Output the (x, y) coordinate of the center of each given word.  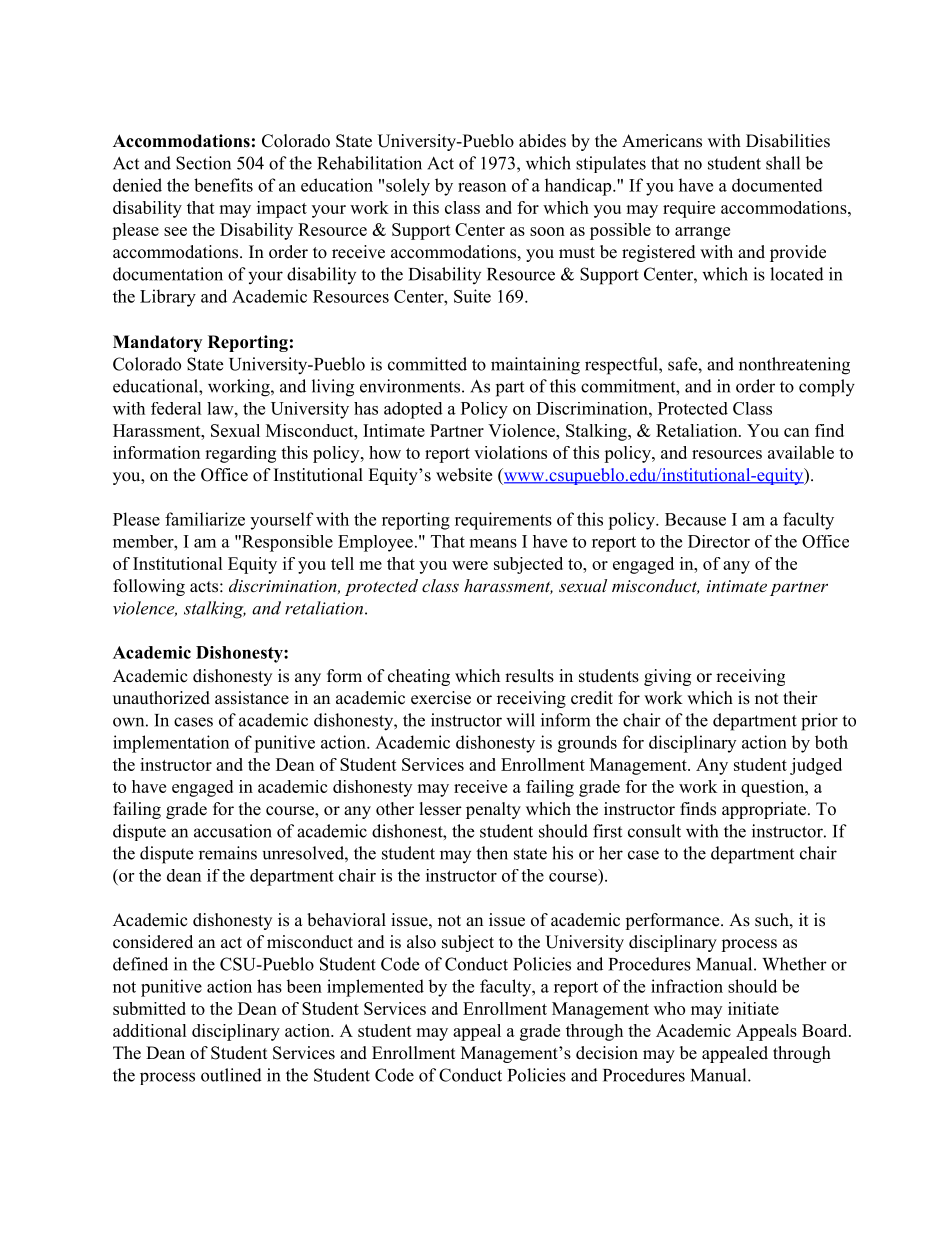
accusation (233, 831)
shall (783, 163)
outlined (231, 1075)
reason (482, 187)
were (470, 565)
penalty (493, 810)
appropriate (764, 810)
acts (204, 587)
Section (203, 163)
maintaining (535, 366)
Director (719, 541)
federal (176, 408)
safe (683, 364)
